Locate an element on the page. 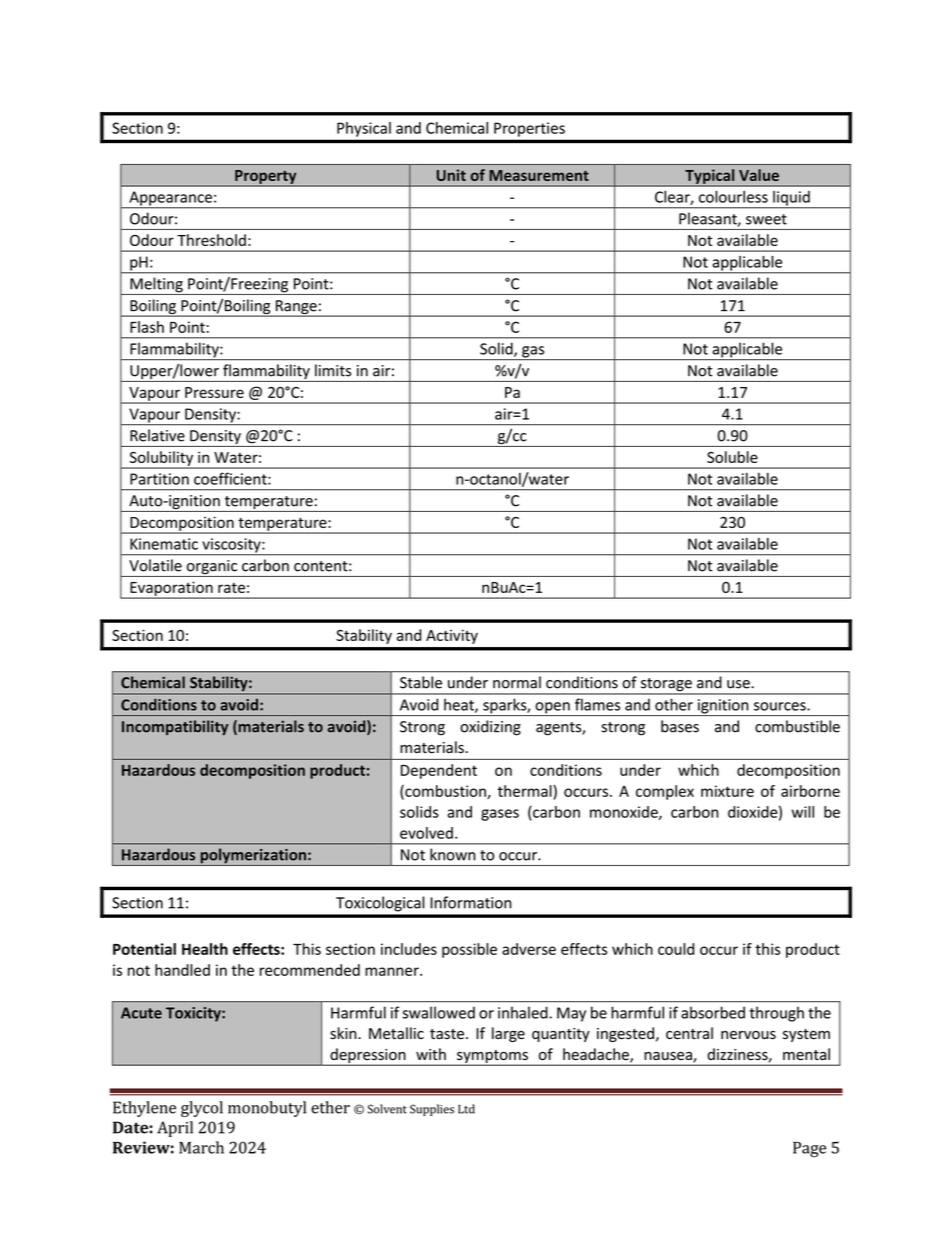  Value is located at coordinates (759, 175).
